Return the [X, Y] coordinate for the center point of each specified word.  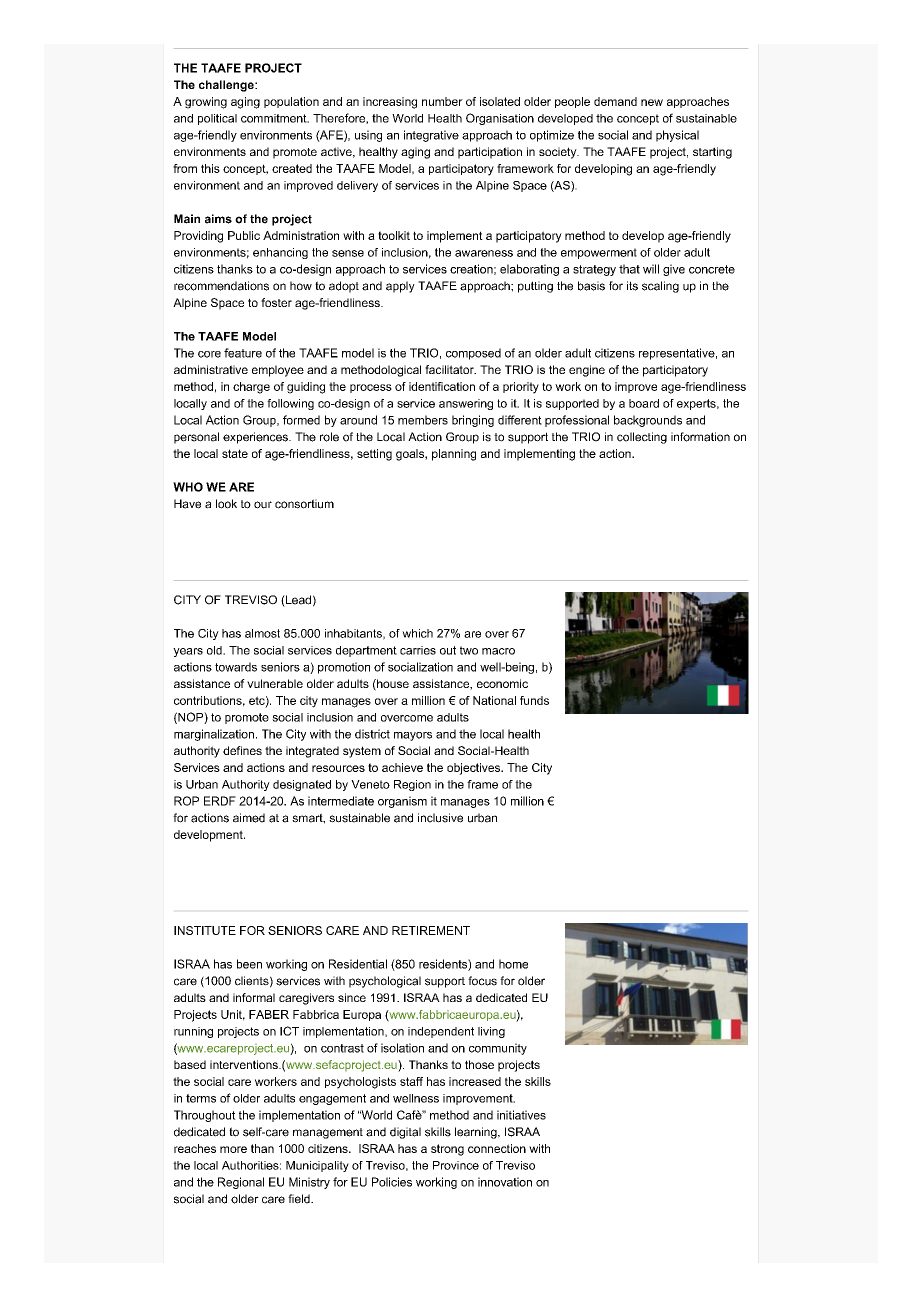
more [233, 1149]
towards [236, 667]
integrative [431, 136]
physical [677, 136]
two [469, 650]
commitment [275, 118]
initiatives [521, 1115]
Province [456, 1165]
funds [534, 700]
